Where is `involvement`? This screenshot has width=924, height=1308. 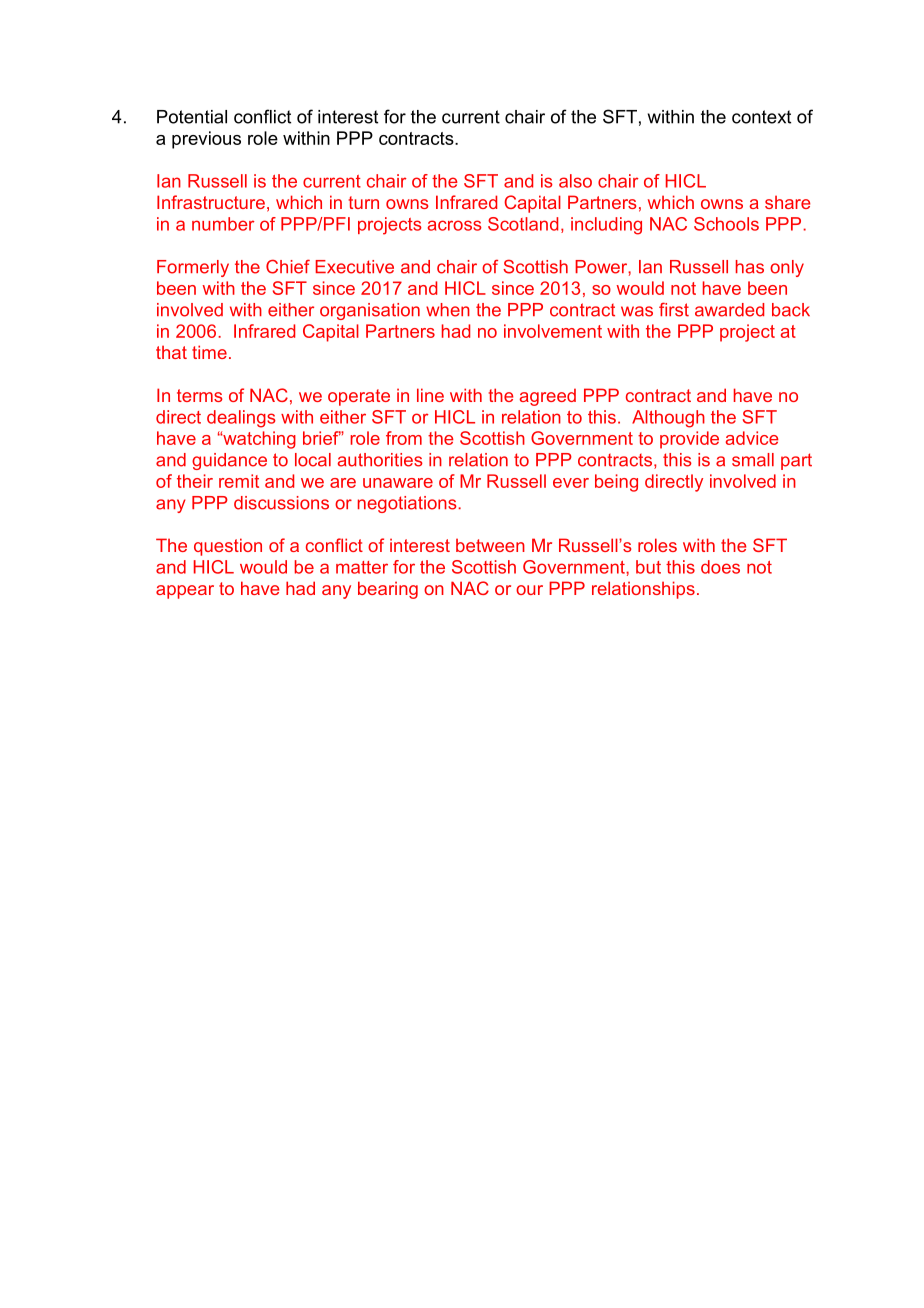
involvement is located at coordinates (553, 331).
